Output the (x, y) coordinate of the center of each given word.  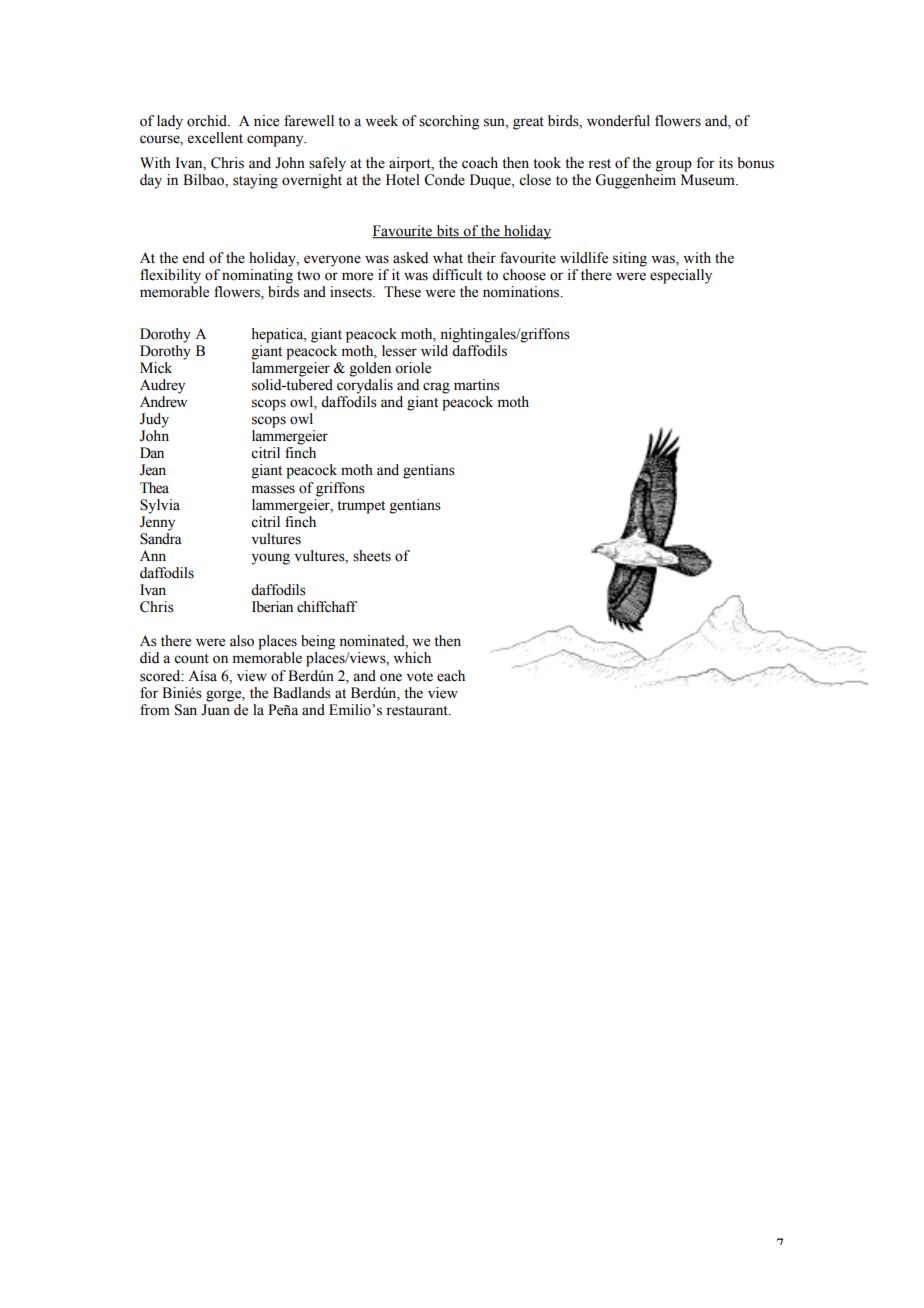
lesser (399, 351)
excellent (215, 138)
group (674, 166)
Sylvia (160, 506)
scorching (449, 122)
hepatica (279, 335)
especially (681, 276)
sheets (372, 556)
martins (477, 385)
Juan (215, 710)
